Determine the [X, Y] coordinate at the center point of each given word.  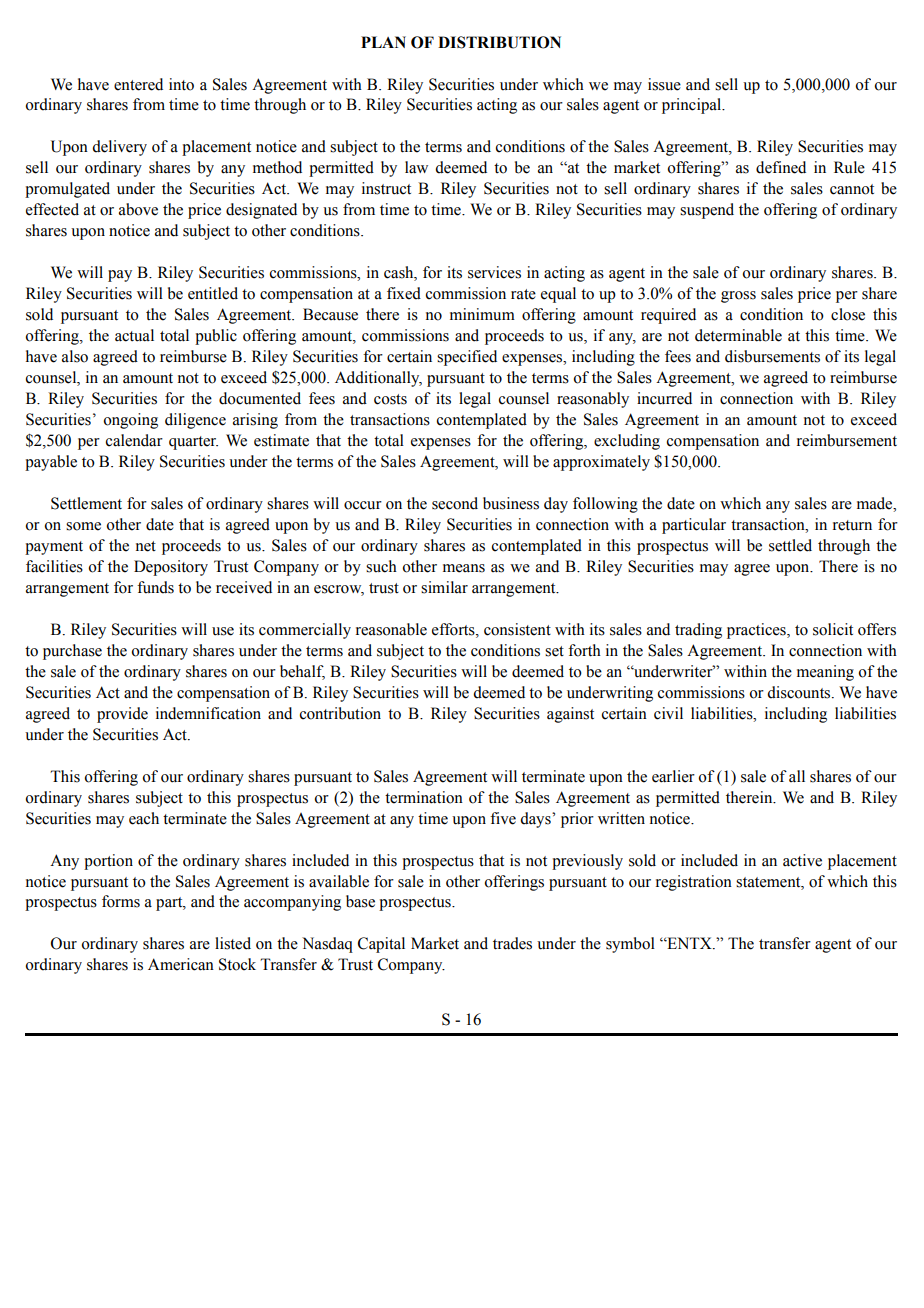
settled [790, 545]
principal [693, 106]
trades [512, 943]
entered [138, 84]
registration [694, 883]
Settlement [86, 503]
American [181, 964]
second [455, 503]
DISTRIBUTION [499, 42]
